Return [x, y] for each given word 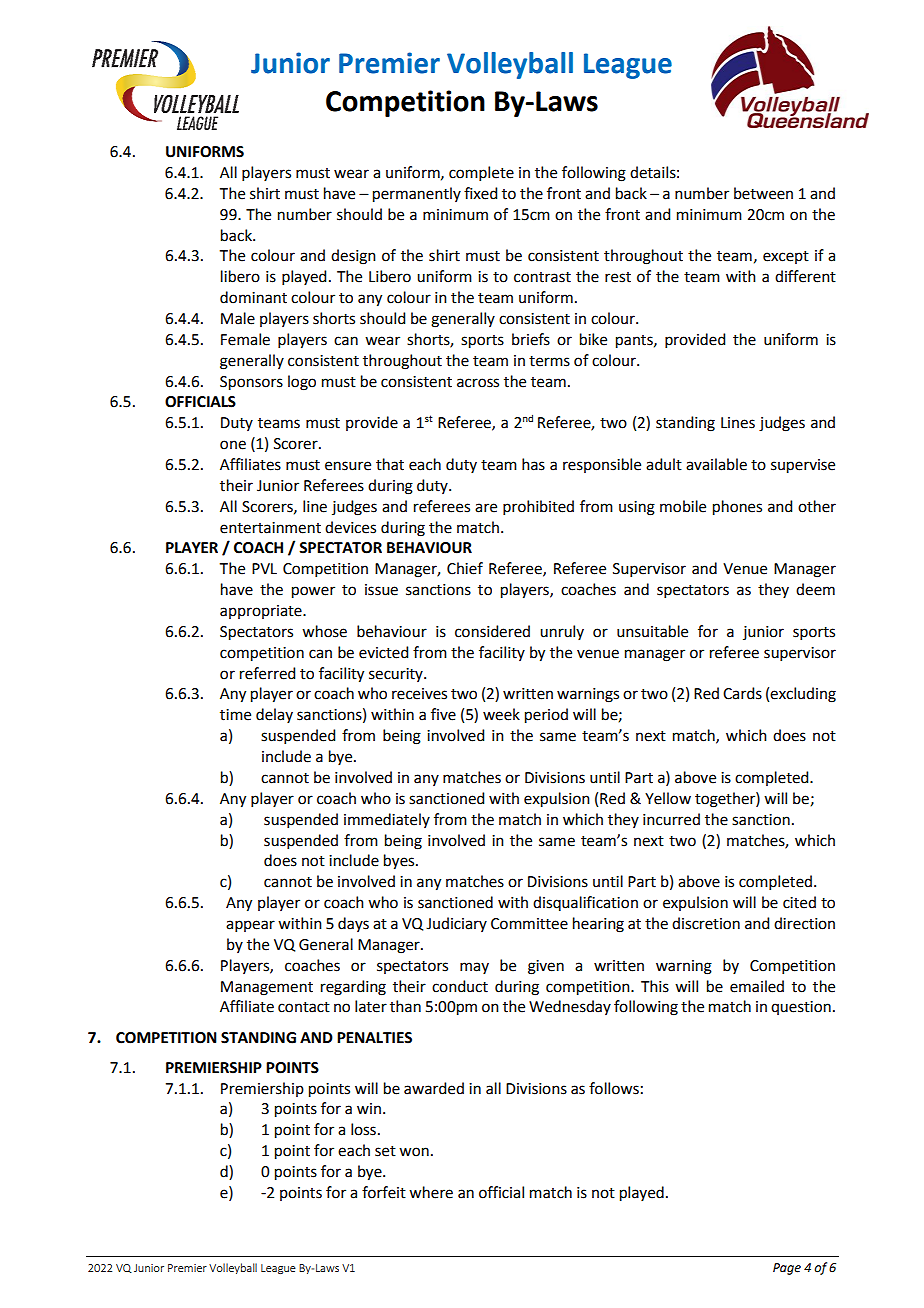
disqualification [585, 903]
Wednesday [570, 1007]
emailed [757, 986]
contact [304, 1007]
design [353, 257]
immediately [387, 820]
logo [302, 383]
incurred [671, 819]
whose [324, 631]
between [763, 193]
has [533, 464]
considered [492, 631]
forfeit [384, 1192]
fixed [480, 193]
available [716, 464]
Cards [742, 693]
